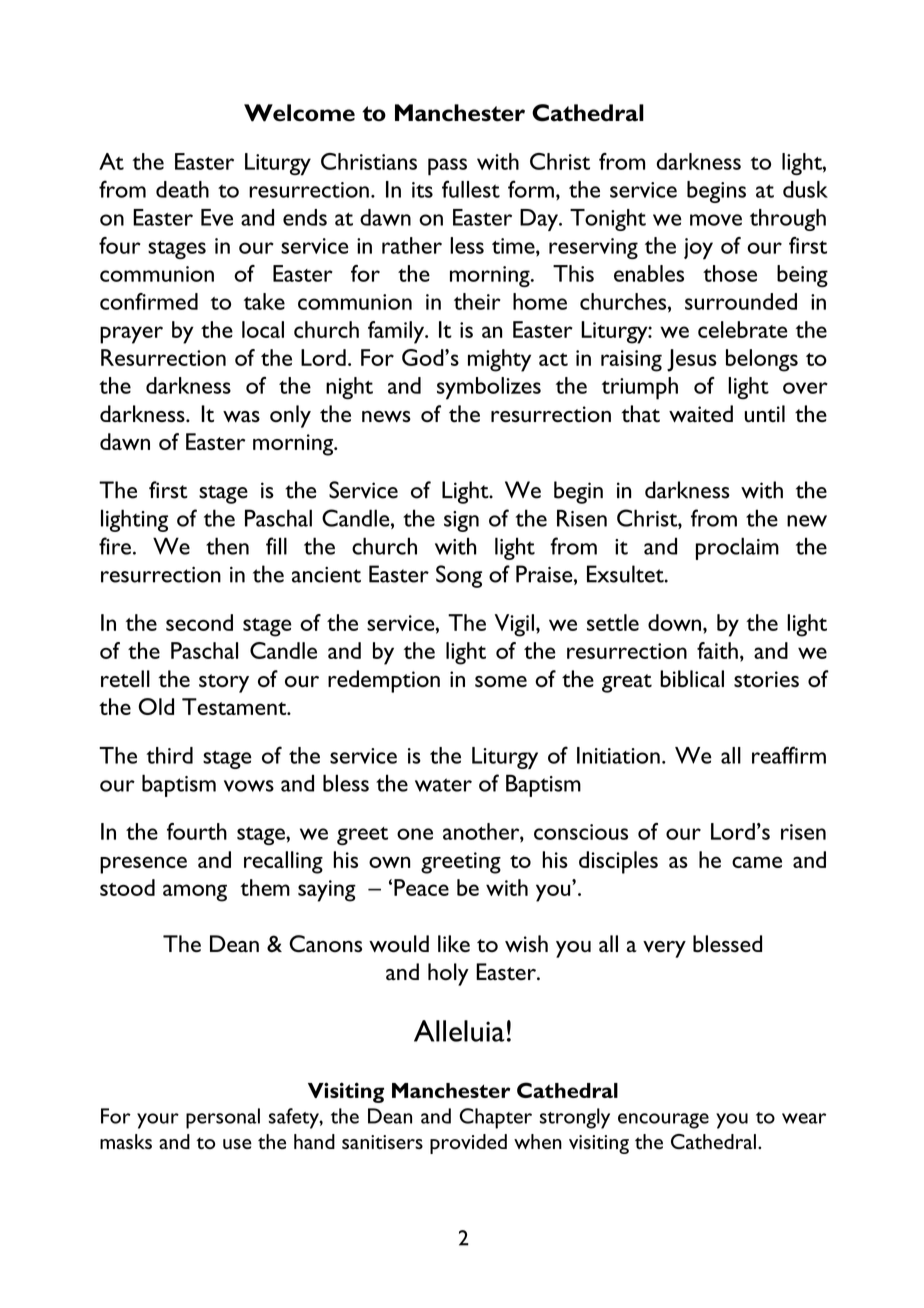 This image has width=924, height=1308. I want to click on personal, so click(223, 1118).
